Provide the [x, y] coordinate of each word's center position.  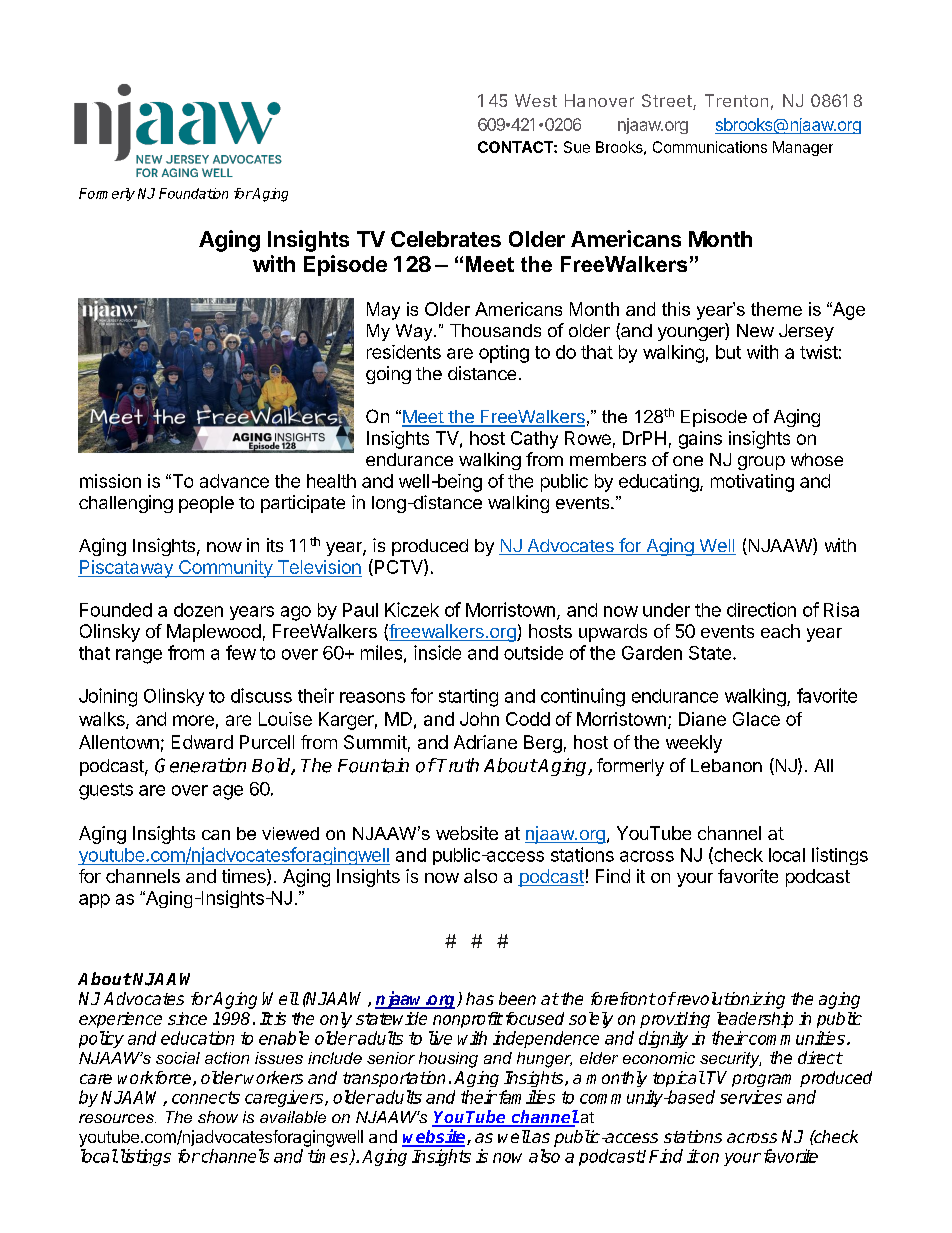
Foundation [193, 193]
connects [206, 1097]
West [536, 100]
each [780, 631]
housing [448, 1060]
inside [437, 652]
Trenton [736, 100]
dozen [198, 610]
